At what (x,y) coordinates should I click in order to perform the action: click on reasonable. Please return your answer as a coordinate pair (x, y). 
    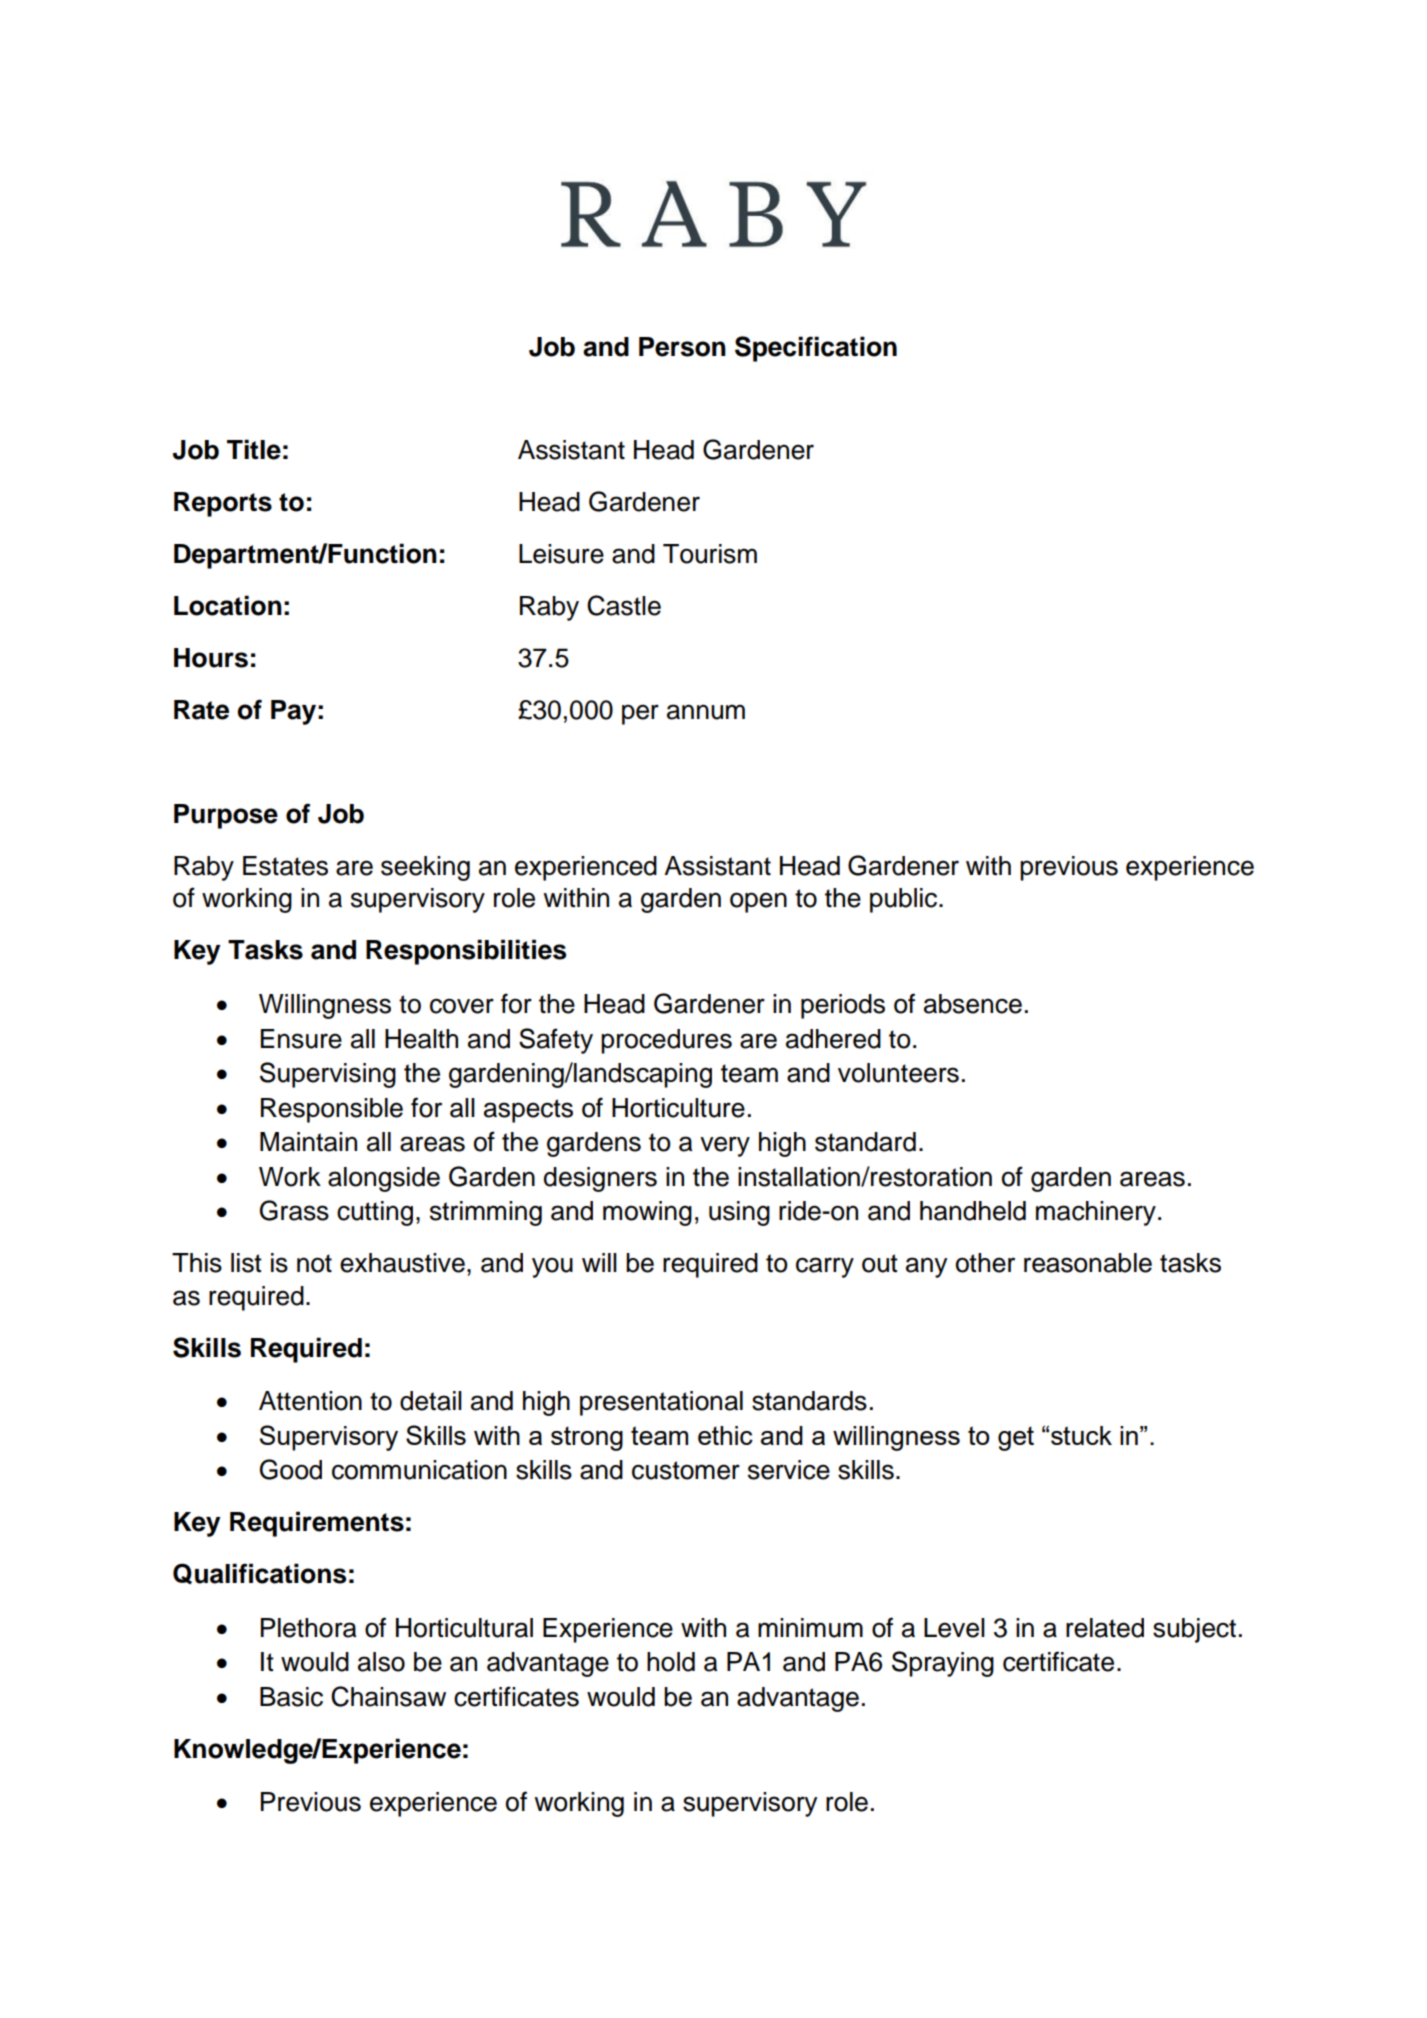
    Looking at the image, I should click on (1088, 1263).
